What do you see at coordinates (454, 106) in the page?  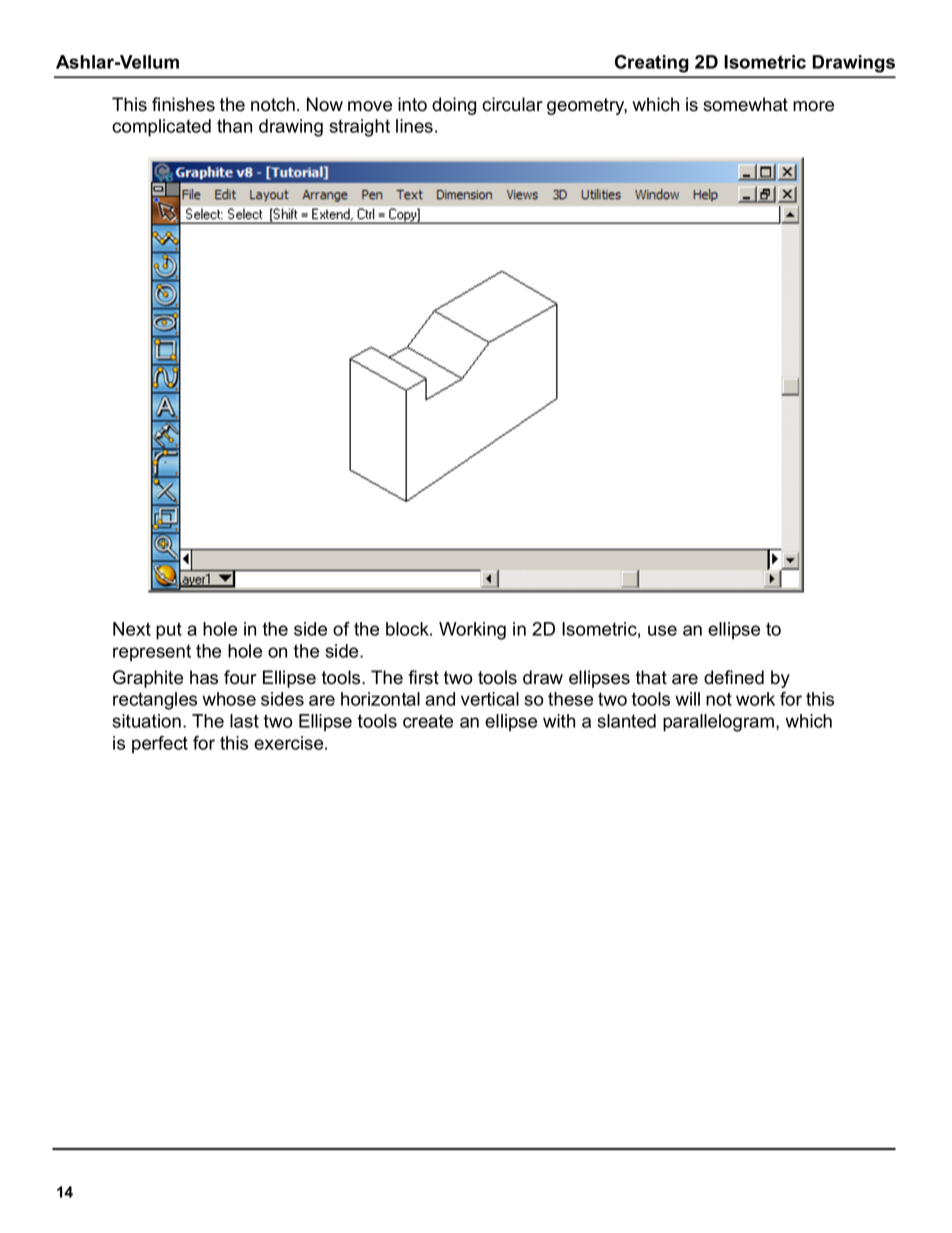 I see `doing` at bounding box center [454, 106].
